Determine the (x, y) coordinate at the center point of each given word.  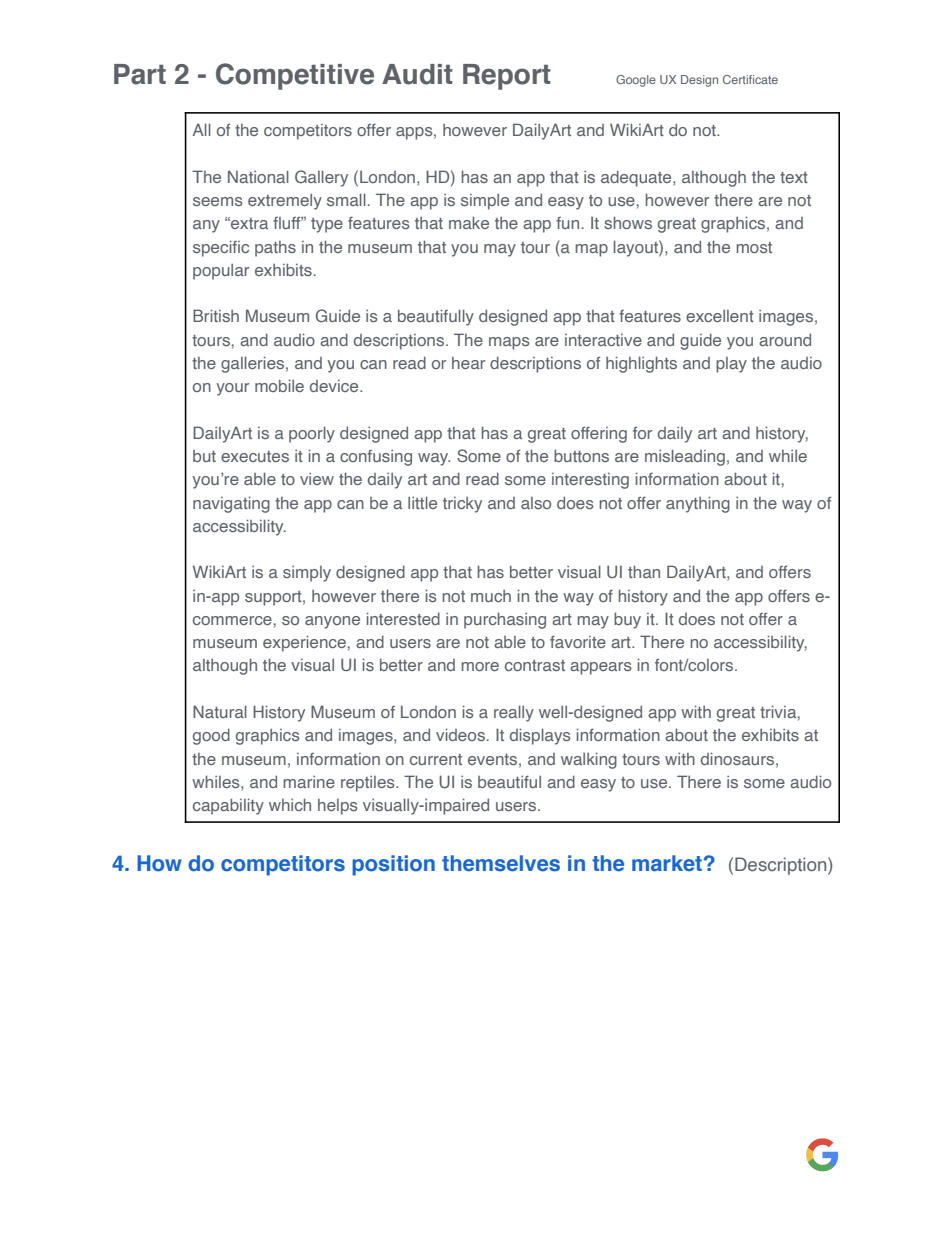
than (644, 571)
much (491, 596)
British (216, 315)
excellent (720, 316)
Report (507, 77)
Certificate (750, 79)
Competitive (295, 76)
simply (307, 574)
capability (228, 806)
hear (468, 363)
